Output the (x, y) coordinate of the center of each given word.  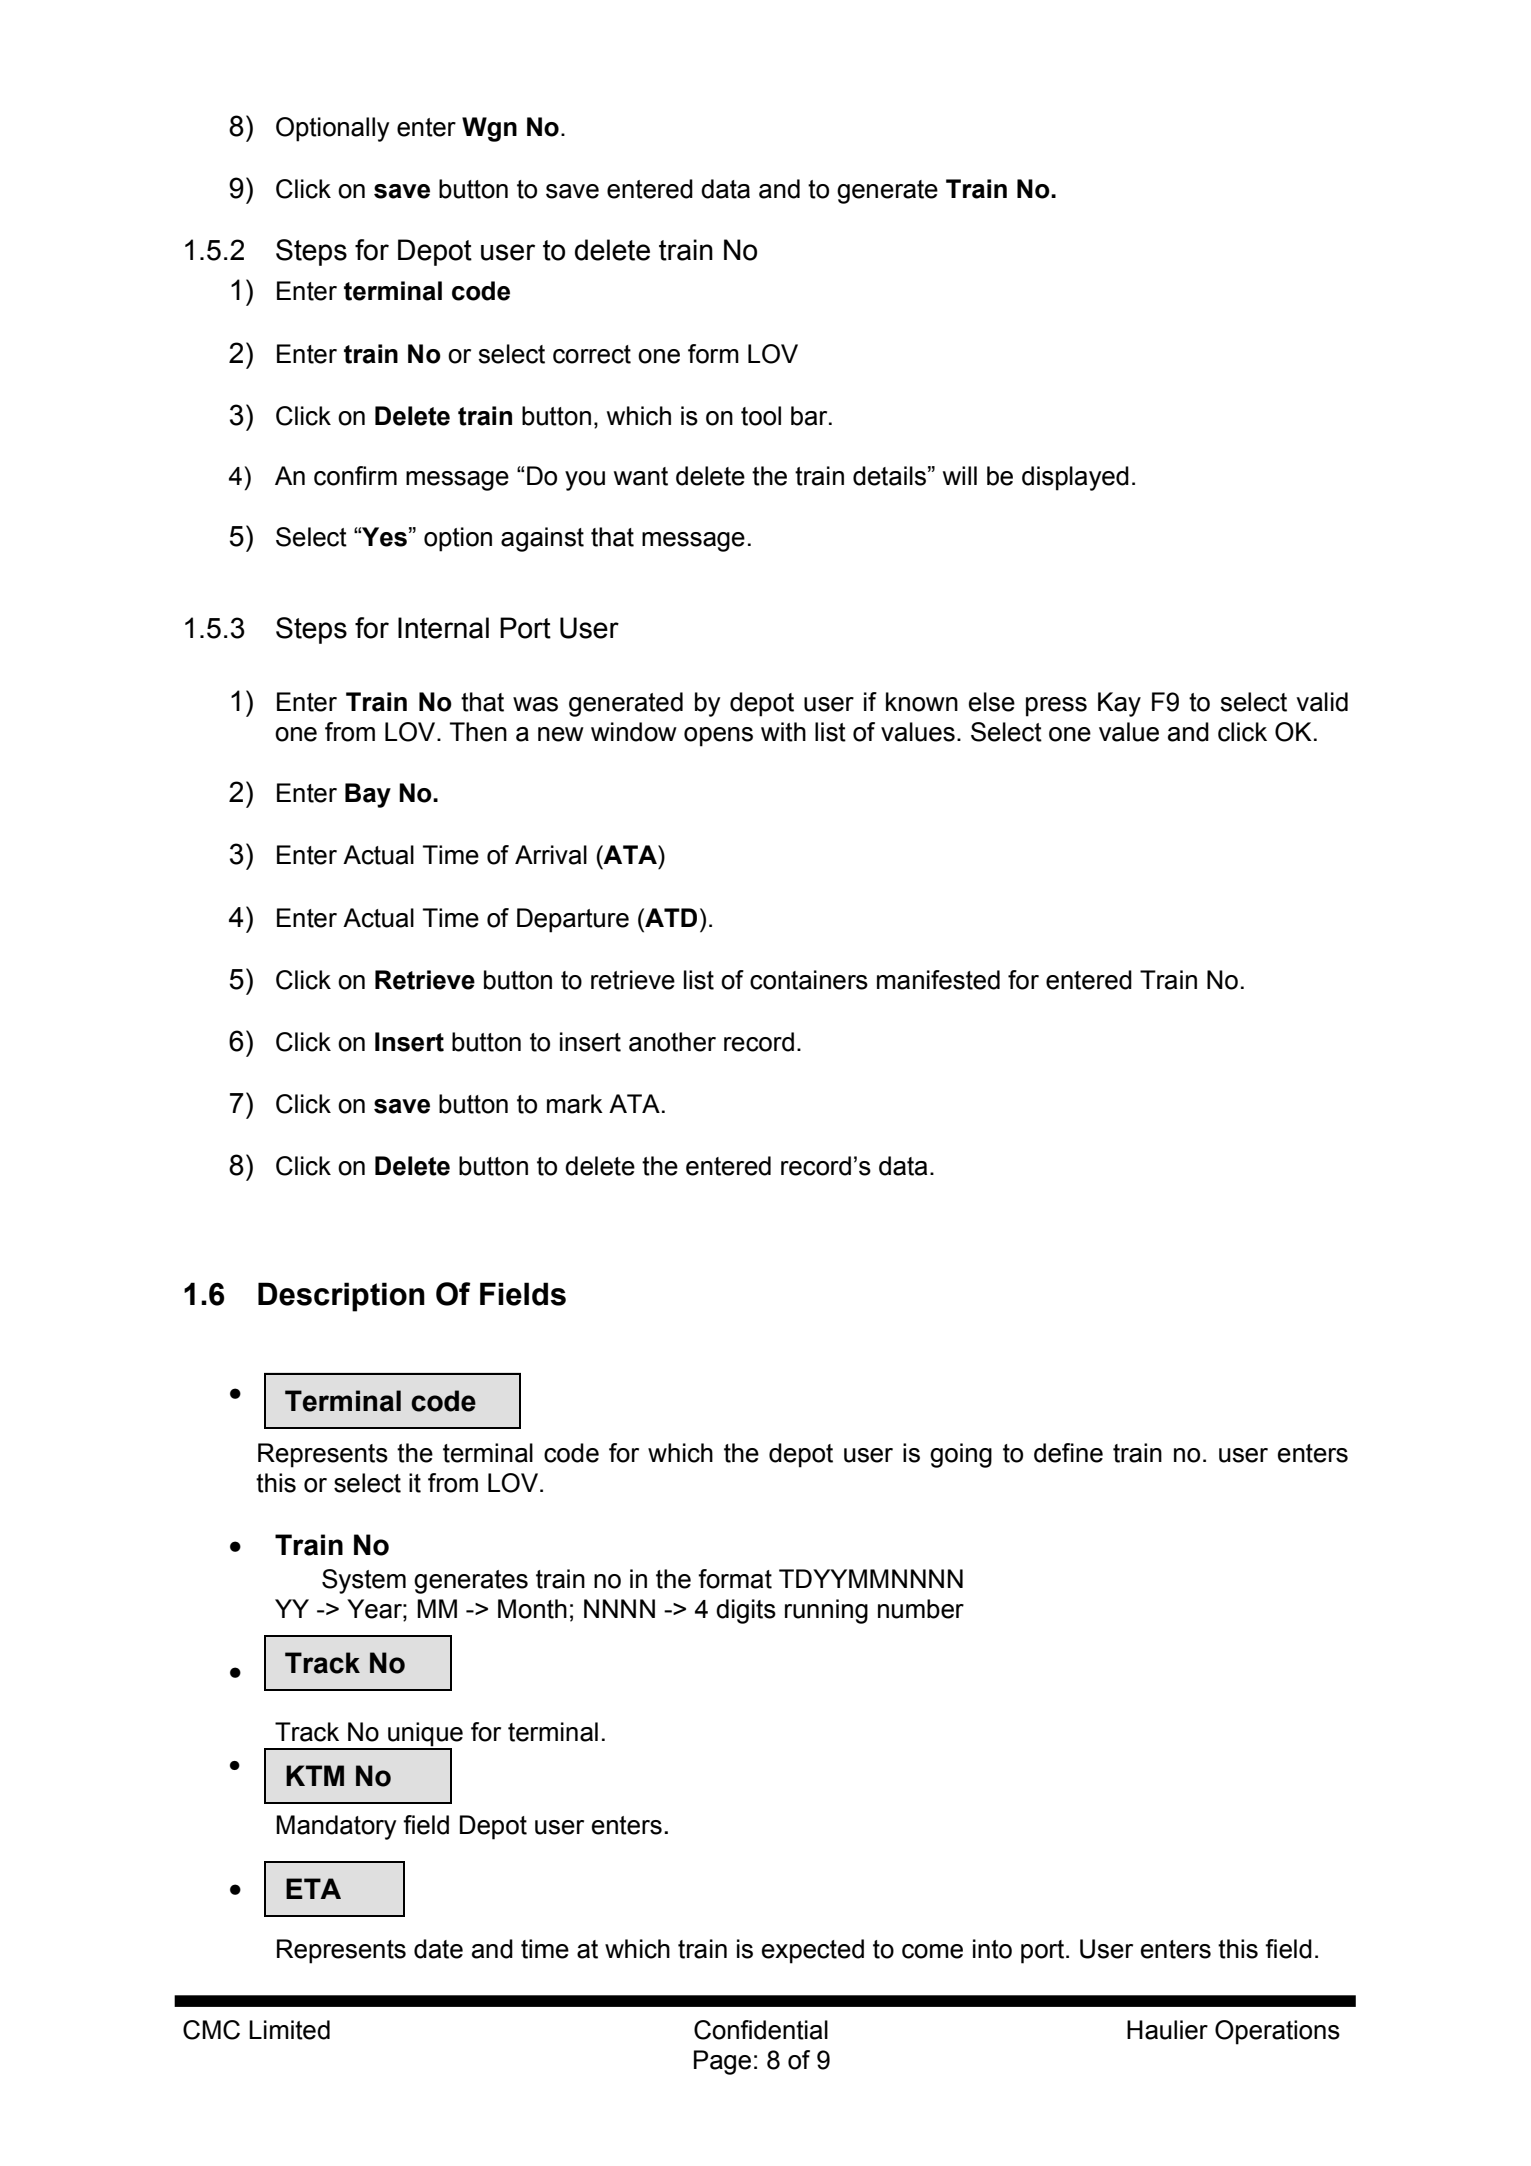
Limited (289, 2030)
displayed (1075, 478)
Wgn (489, 129)
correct (592, 354)
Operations (1277, 2032)
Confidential (761, 2030)
